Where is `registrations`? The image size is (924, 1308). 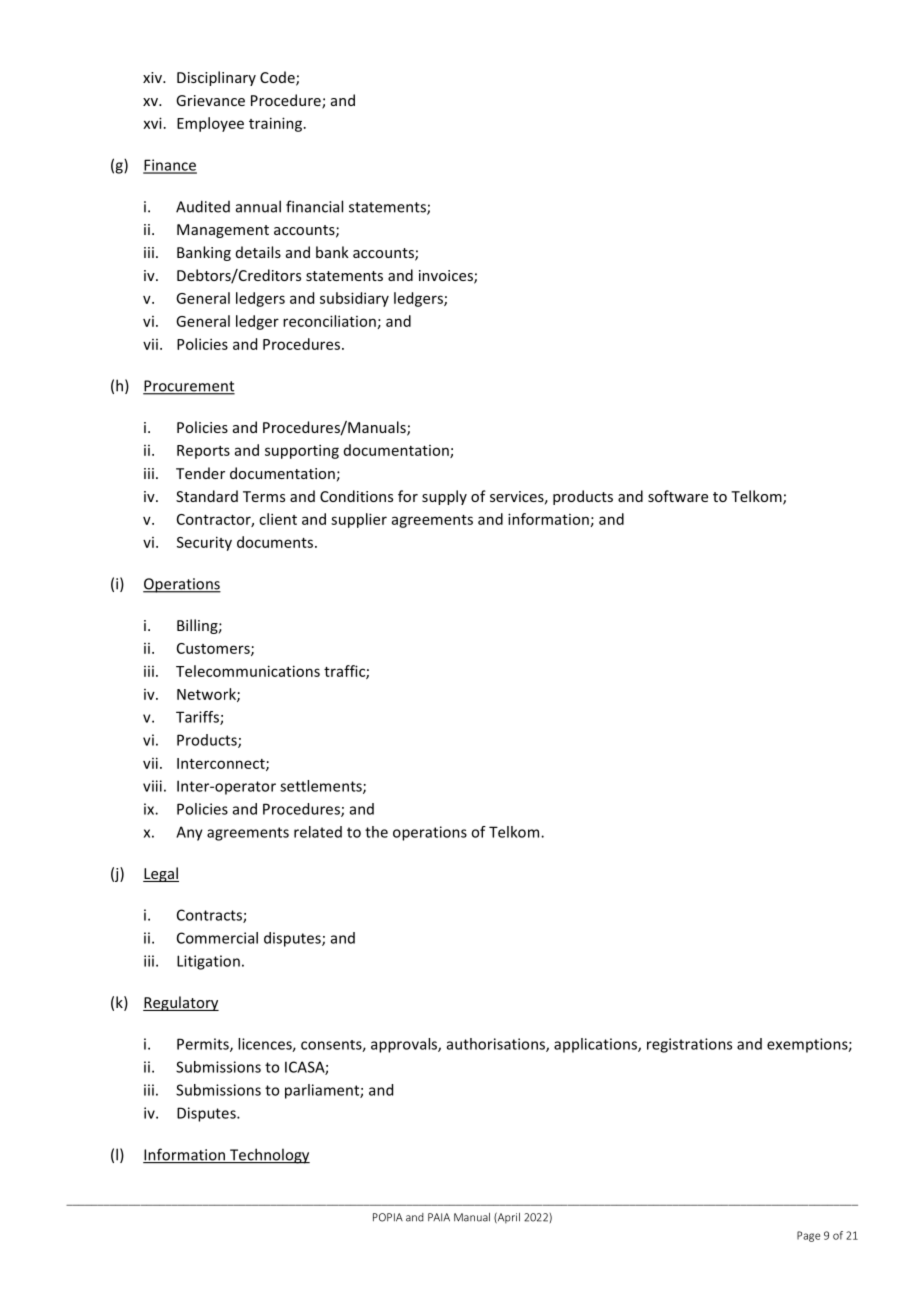 registrations is located at coordinates (689, 1045).
